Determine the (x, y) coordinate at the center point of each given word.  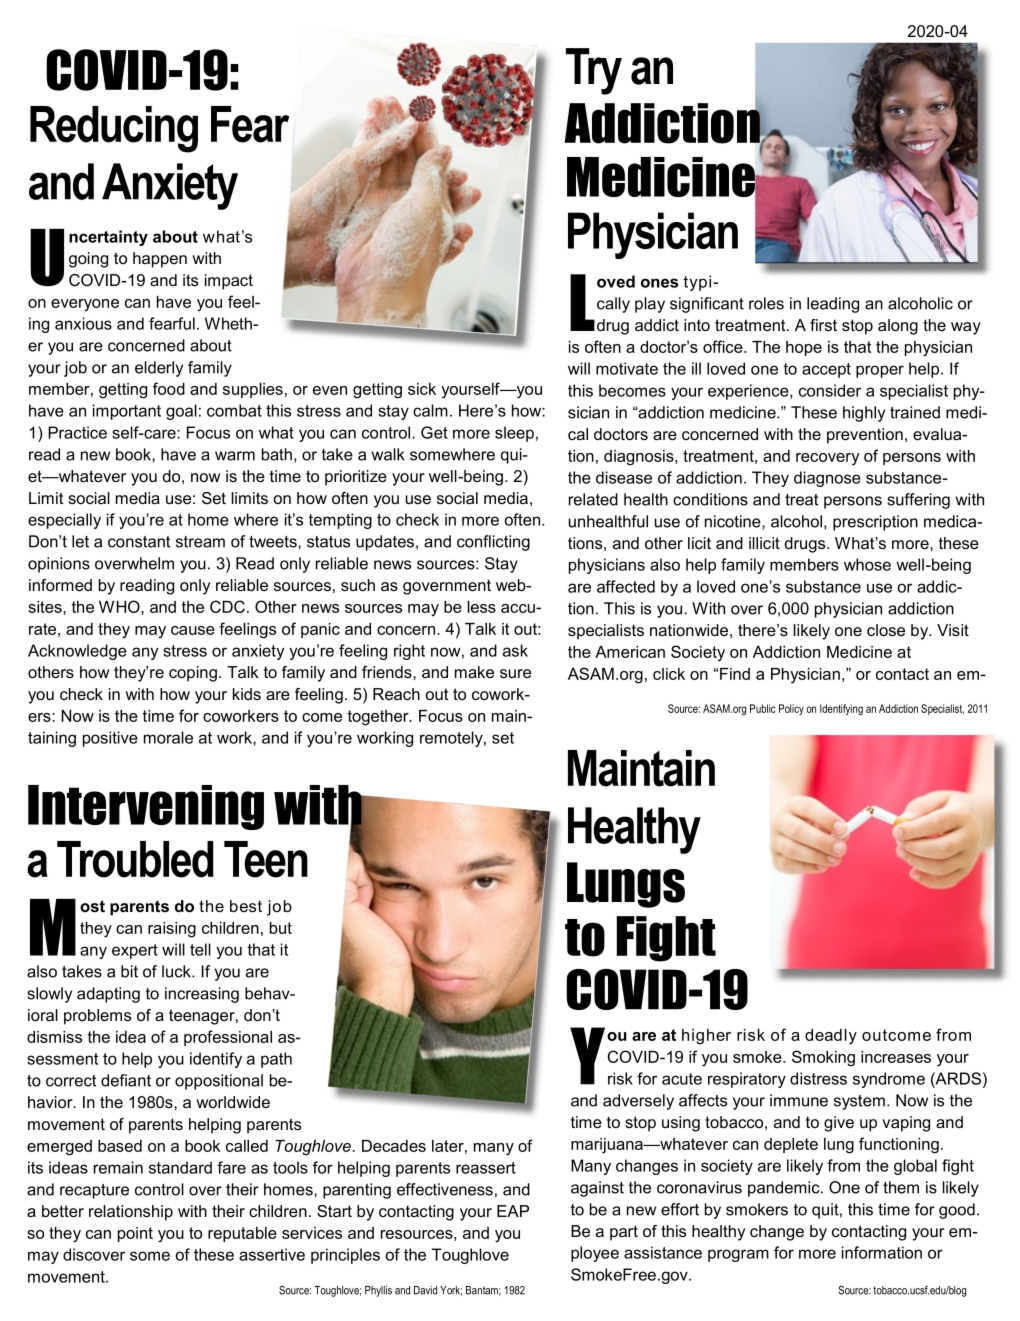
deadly (831, 1037)
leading (833, 305)
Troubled (135, 859)
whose (867, 564)
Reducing (114, 129)
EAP (513, 1211)
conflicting (493, 543)
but (281, 928)
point (135, 1234)
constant (139, 542)
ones (659, 283)
